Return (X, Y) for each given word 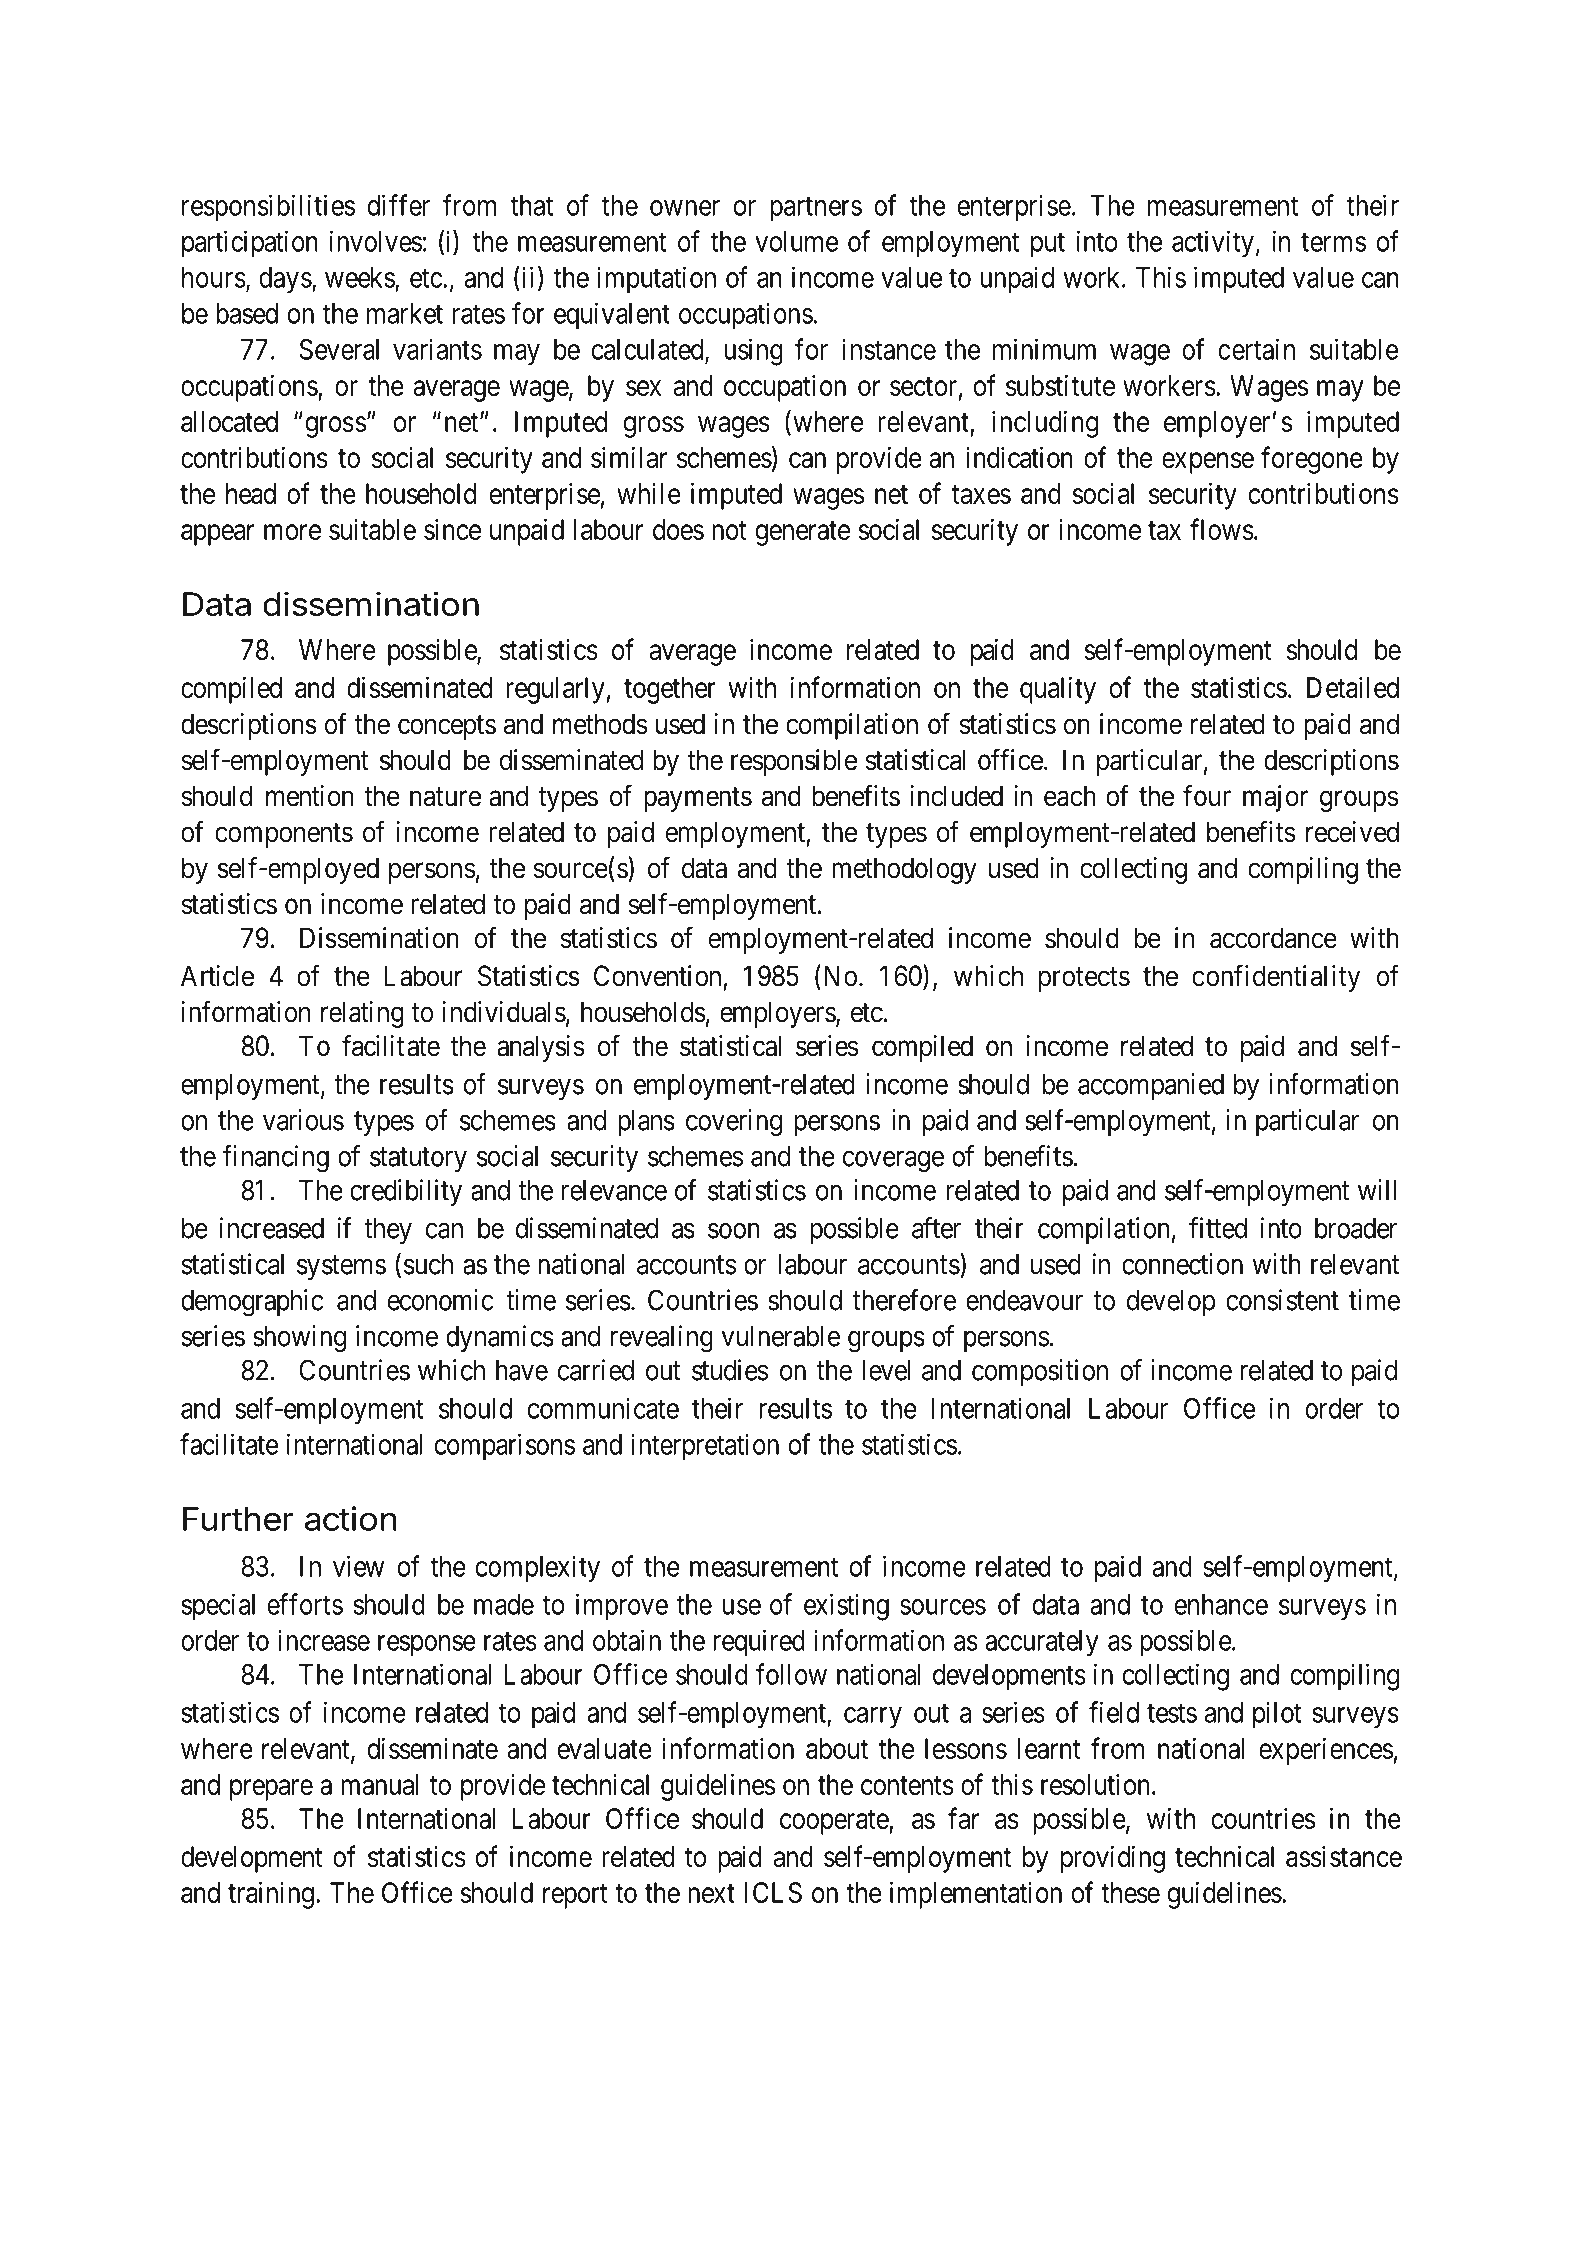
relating (362, 1014)
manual (379, 1784)
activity (1213, 244)
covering (734, 1123)
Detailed (1353, 687)
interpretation (705, 1446)
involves (376, 241)
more (292, 532)
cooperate (835, 1822)
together (670, 690)
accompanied (1151, 1086)
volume (796, 241)
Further (238, 1519)
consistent (1282, 1300)
